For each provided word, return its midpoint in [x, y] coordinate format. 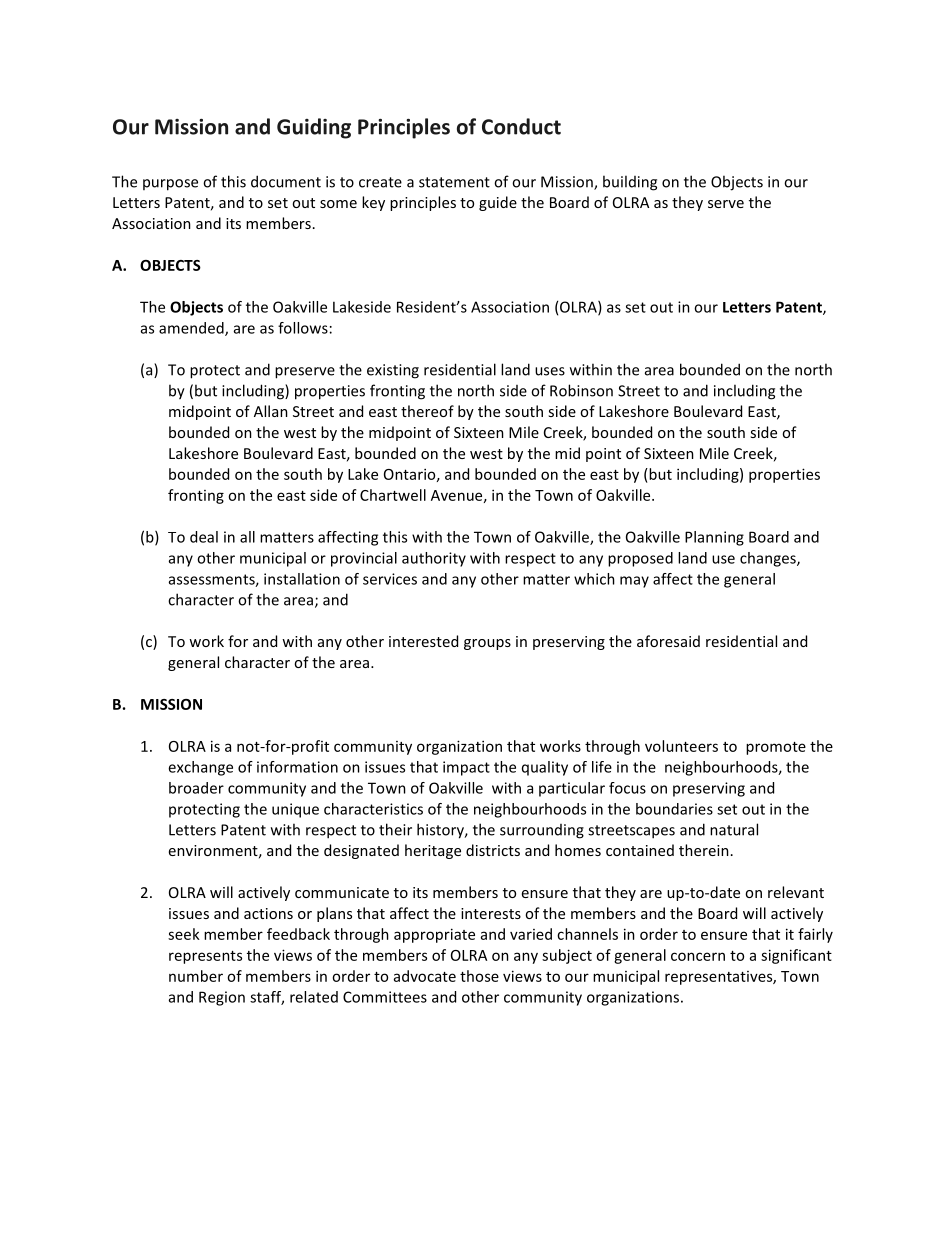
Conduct [521, 126]
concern [698, 956]
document [286, 181]
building [630, 183]
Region [222, 998]
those [479, 976]
